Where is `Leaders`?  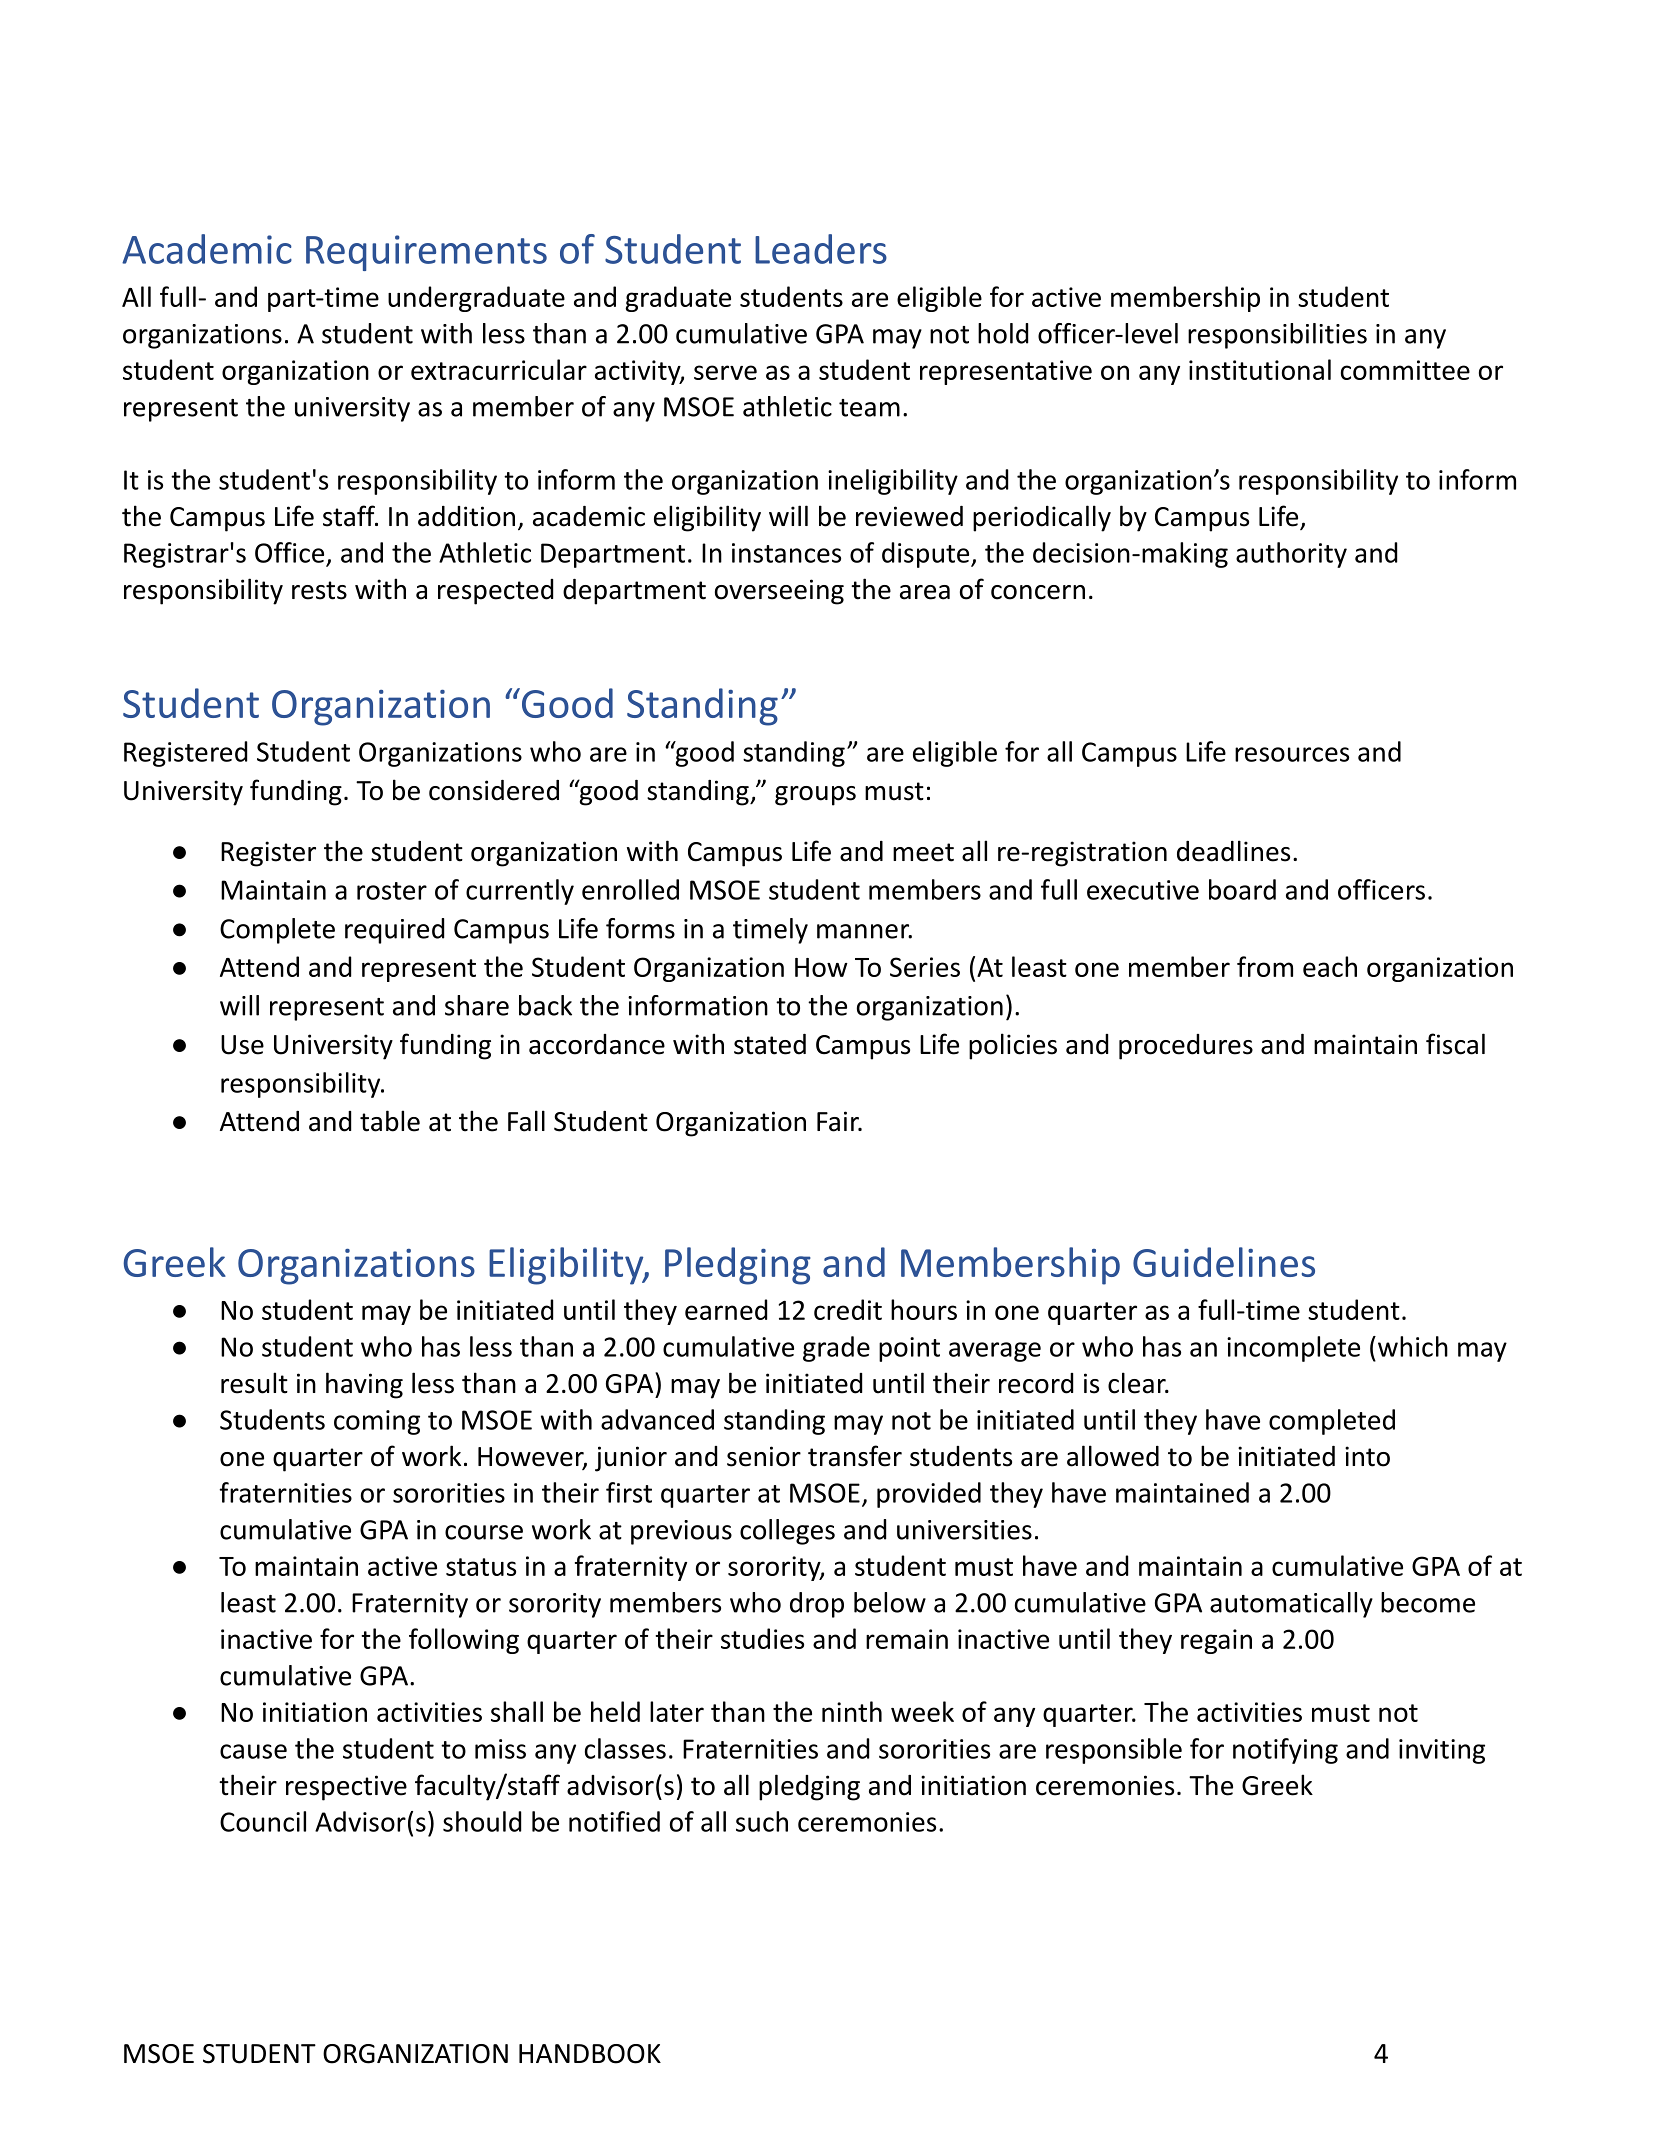 Leaders is located at coordinates (821, 249).
